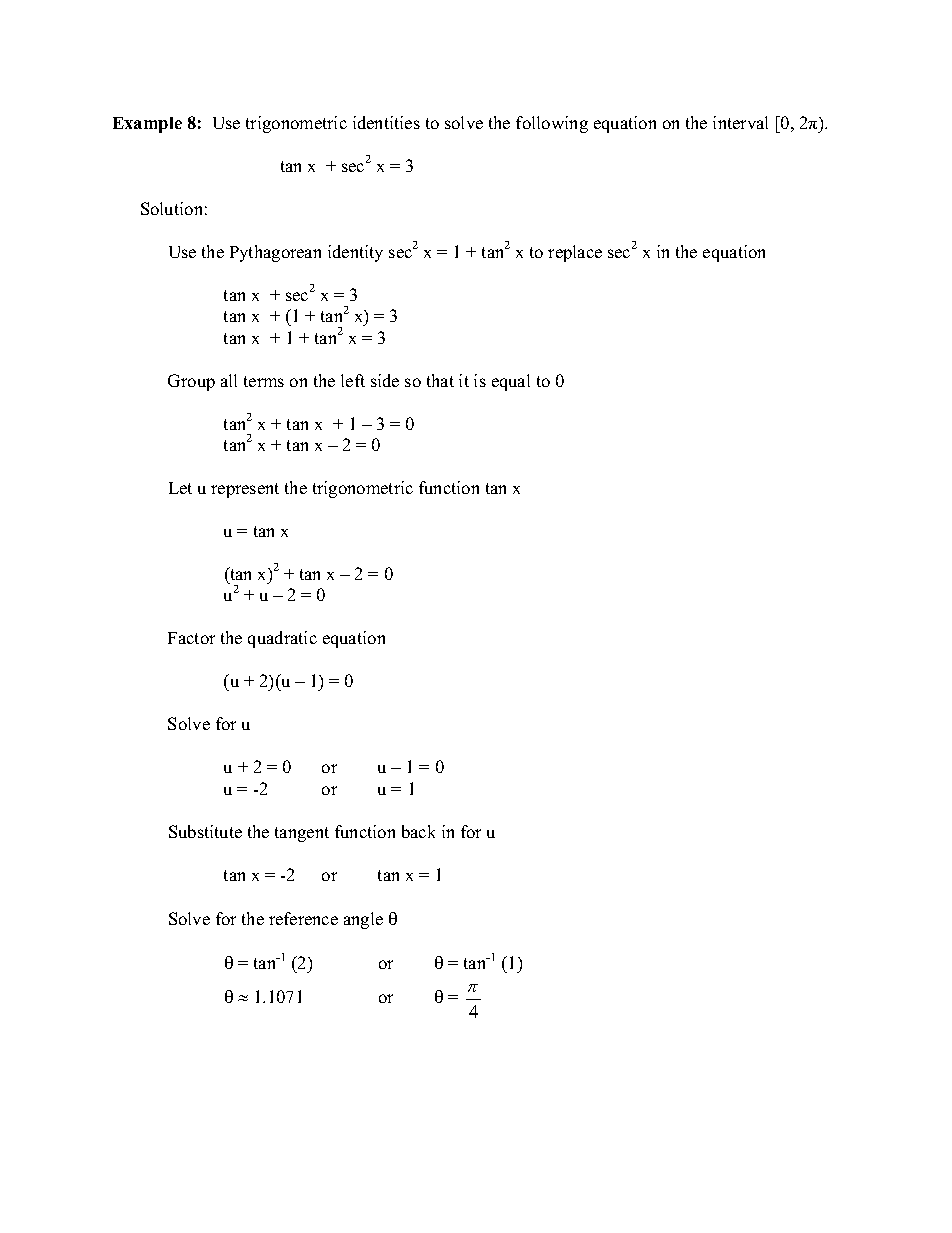  What do you see at coordinates (511, 382) in the screenshot?
I see `equal` at bounding box center [511, 382].
